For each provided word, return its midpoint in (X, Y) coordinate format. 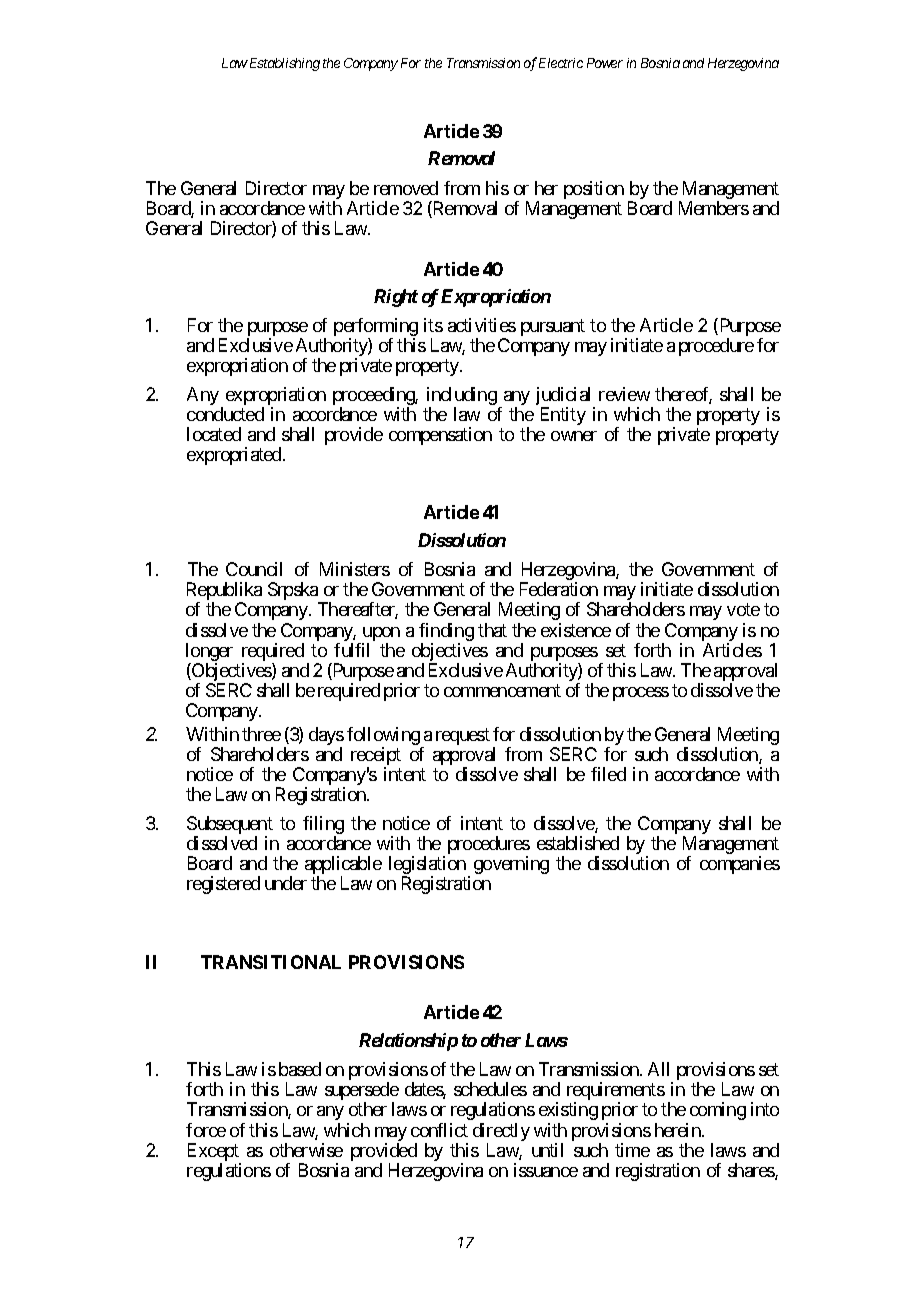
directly (501, 1133)
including (462, 397)
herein (679, 1130)
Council (254, 569)
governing (511, 865)
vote (743, 610)
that (492, 630)
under (286, 883)
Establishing (283, 64)
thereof (683, 395)
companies (740, 865)
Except (214, 1153)
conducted (225, 414)
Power (605, 63)
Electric (561, 63)
